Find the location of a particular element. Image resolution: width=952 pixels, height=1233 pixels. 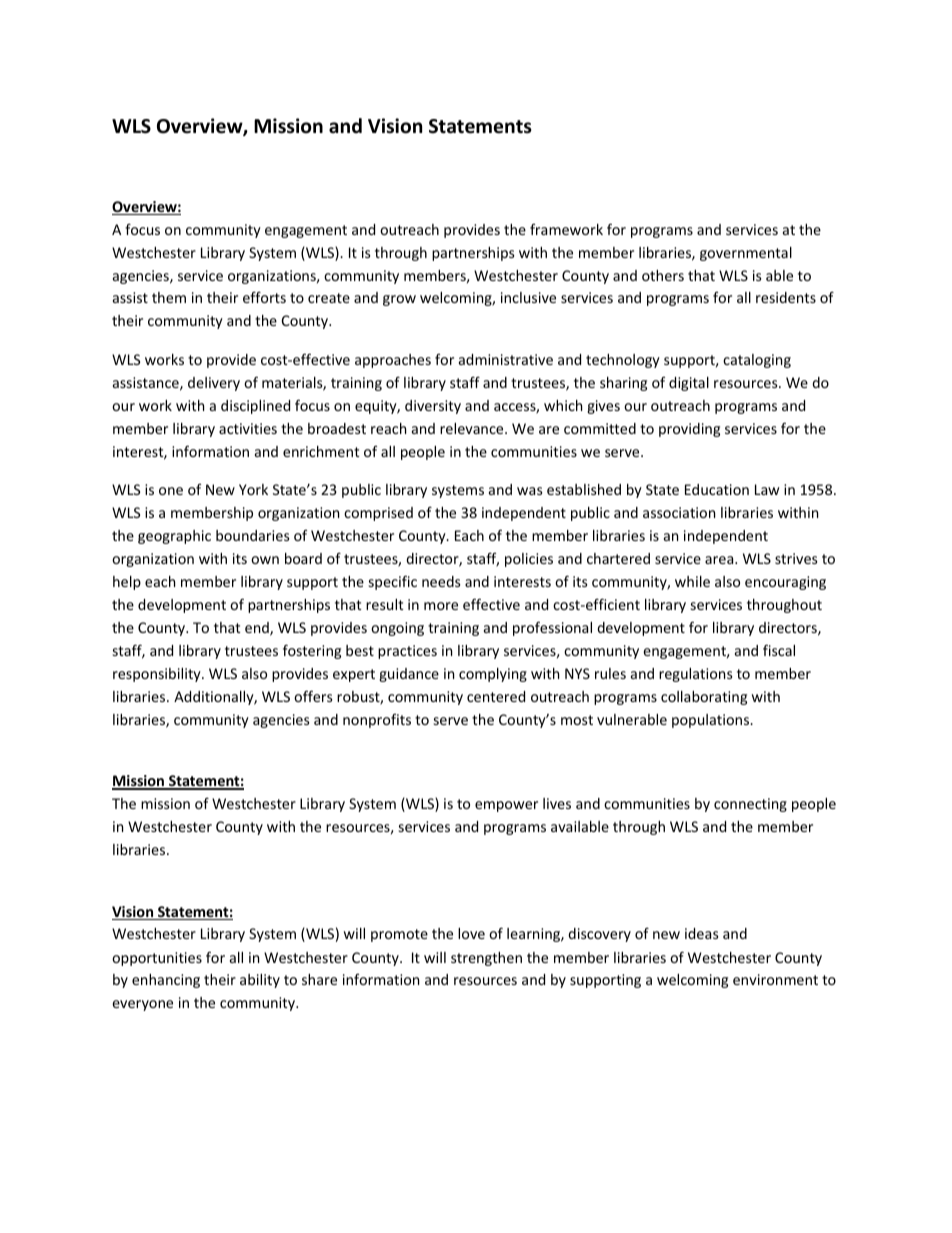

environment is located at coordinates (775, 979).
